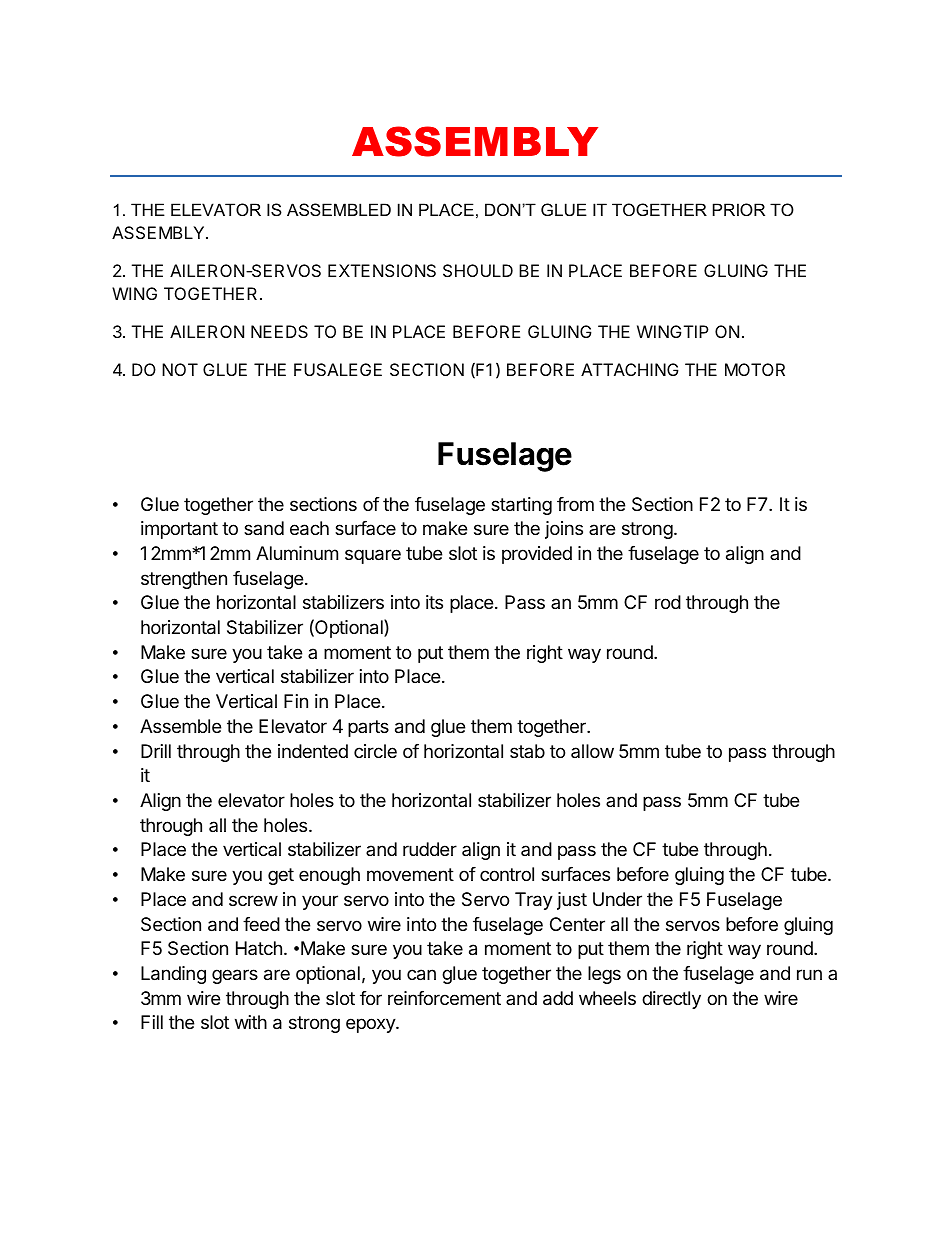 The height and width of the screenshot is (1233, 952). What do you see at coordinates (251, 1022) in the screenshot?
I see `with` at bounding box center [251, 1022].
